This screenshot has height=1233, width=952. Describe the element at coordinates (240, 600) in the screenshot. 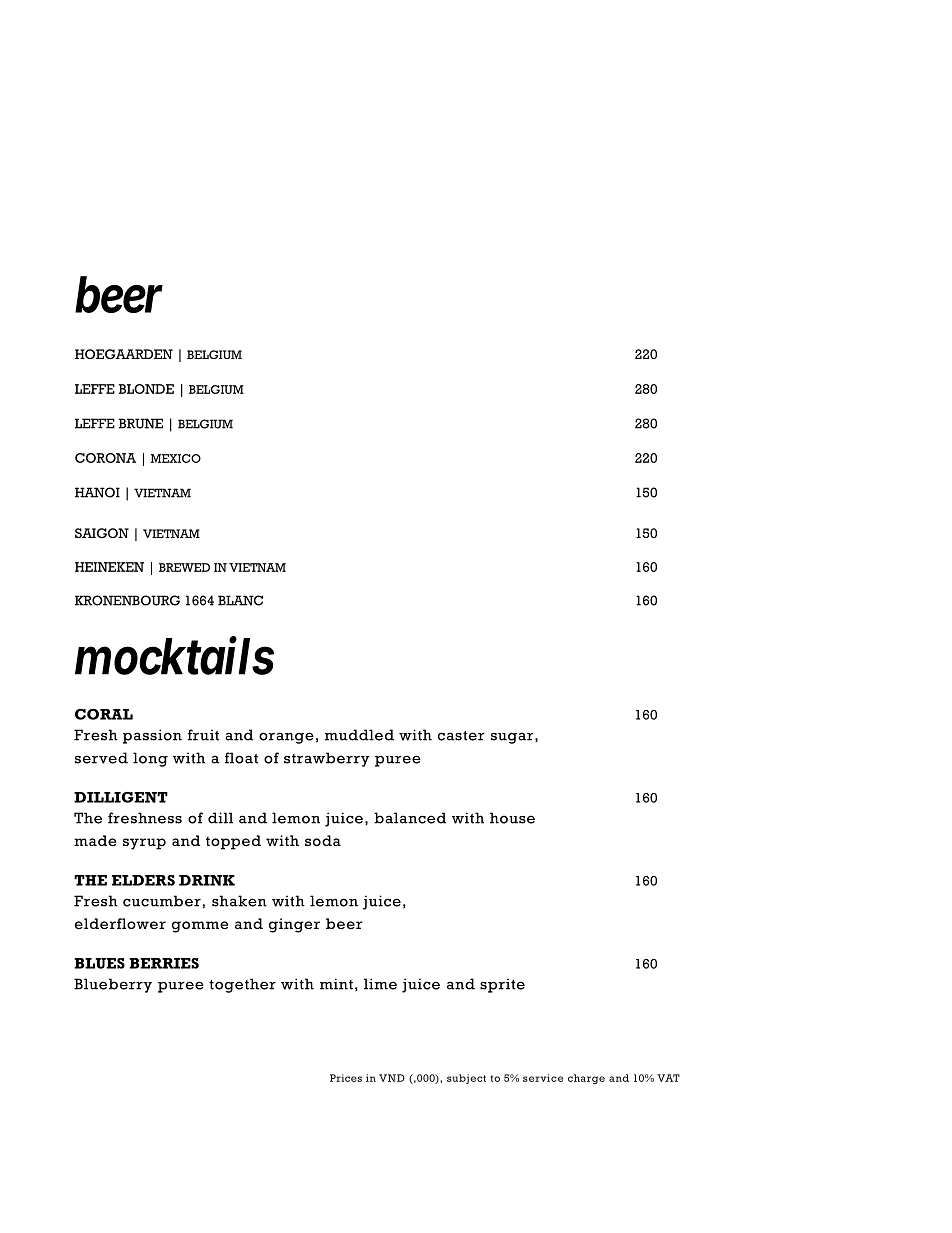

I see `BLANC` at that location.
